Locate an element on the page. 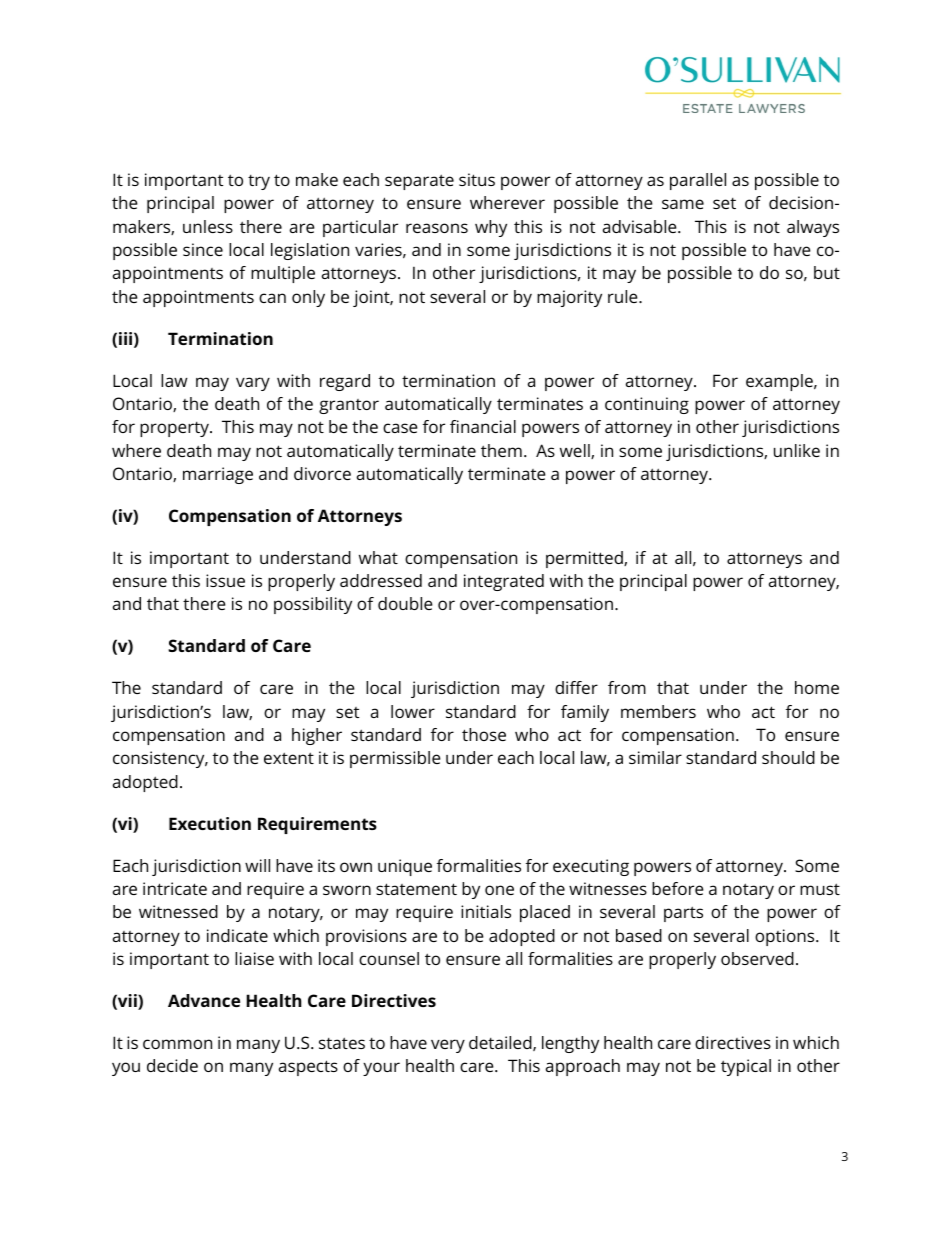  detailed is located at coordinates (501, 1043).
